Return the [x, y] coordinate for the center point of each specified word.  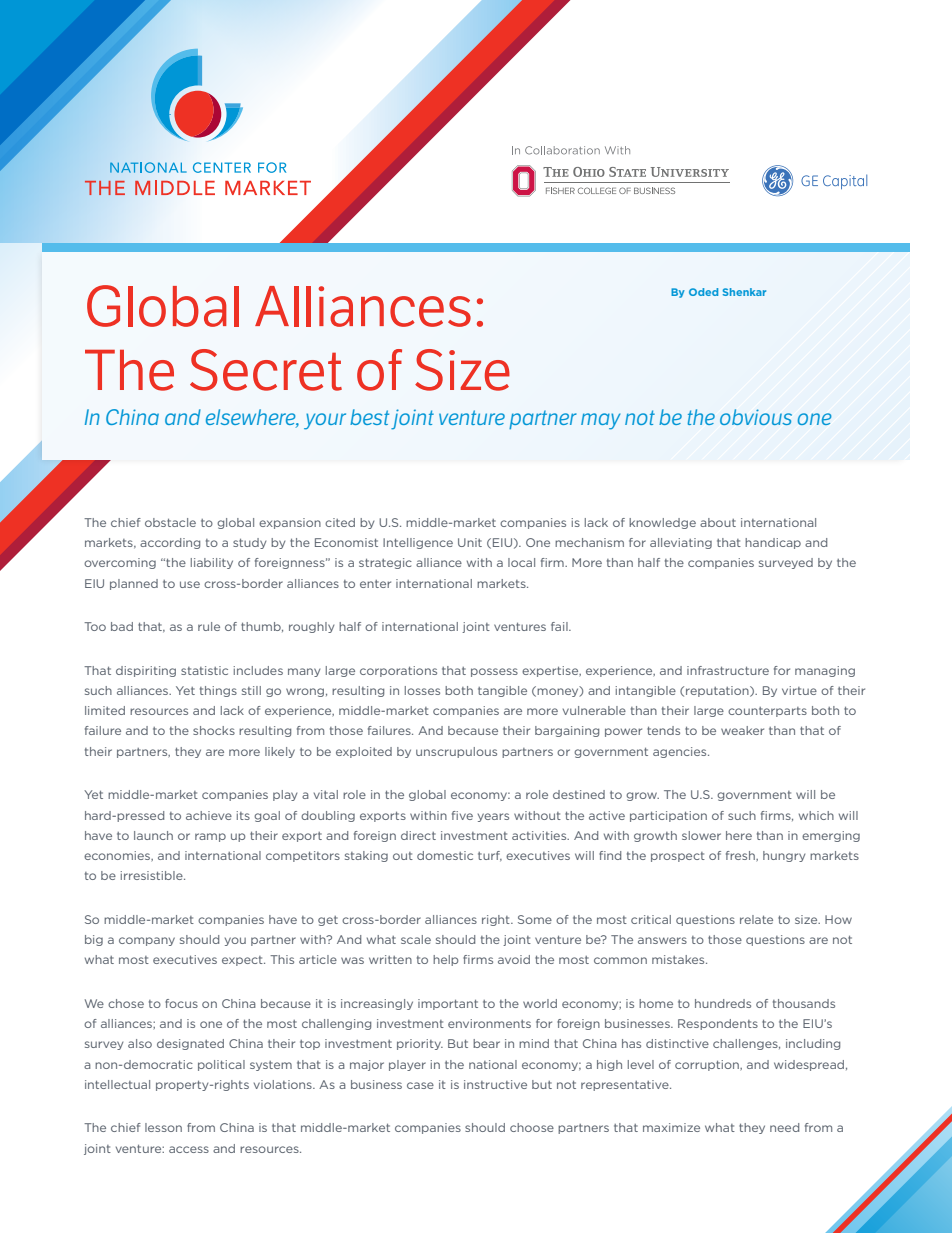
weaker [742, 730]
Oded [703, 292]
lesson [163, 1127]
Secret [266, 370]
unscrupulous [456, 752]
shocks [214, 730]
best [369, 417]
